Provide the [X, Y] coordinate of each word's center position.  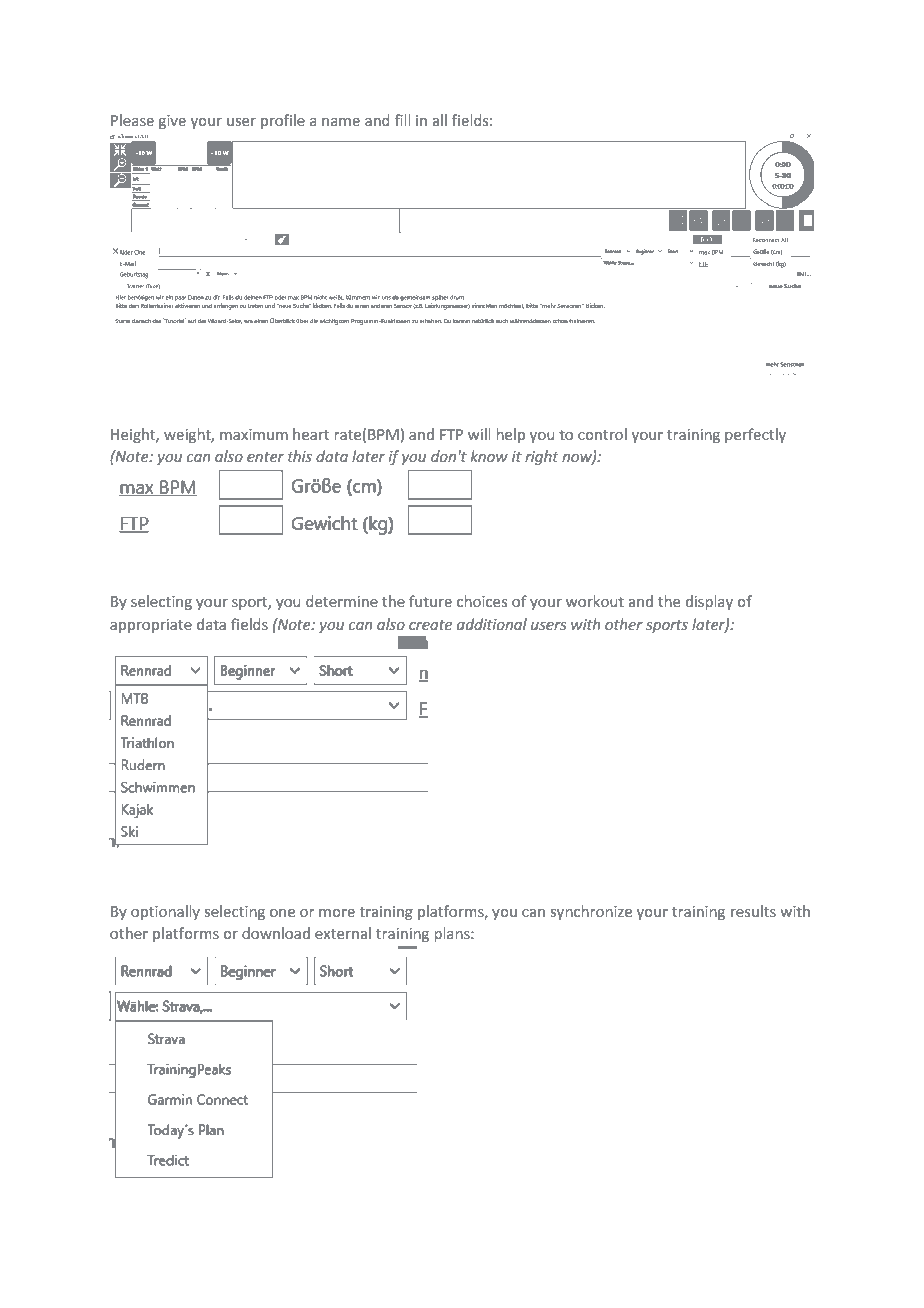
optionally [165, 912]
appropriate [151, 626]
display [709, 602]
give [172, 122]
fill [402, 120]
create [430, 625]
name [341, 122]
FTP [451, 434]
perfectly [755, 435]
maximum [254, 434]
